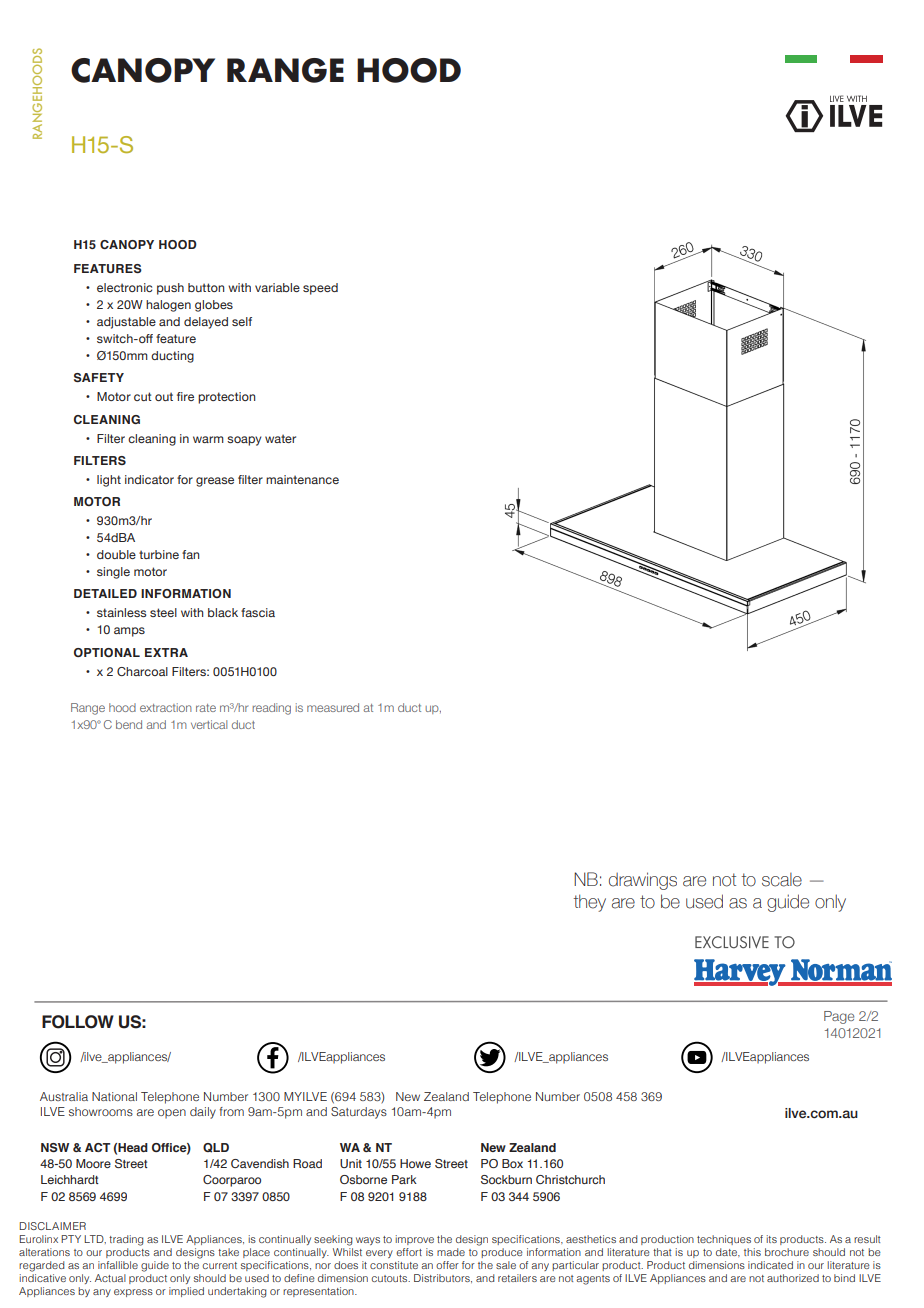 The image size is (924, 1308). What do you see at coordinates (782, 880) in the screenshot?
I see `scale` at bounding box center [782, 880].
